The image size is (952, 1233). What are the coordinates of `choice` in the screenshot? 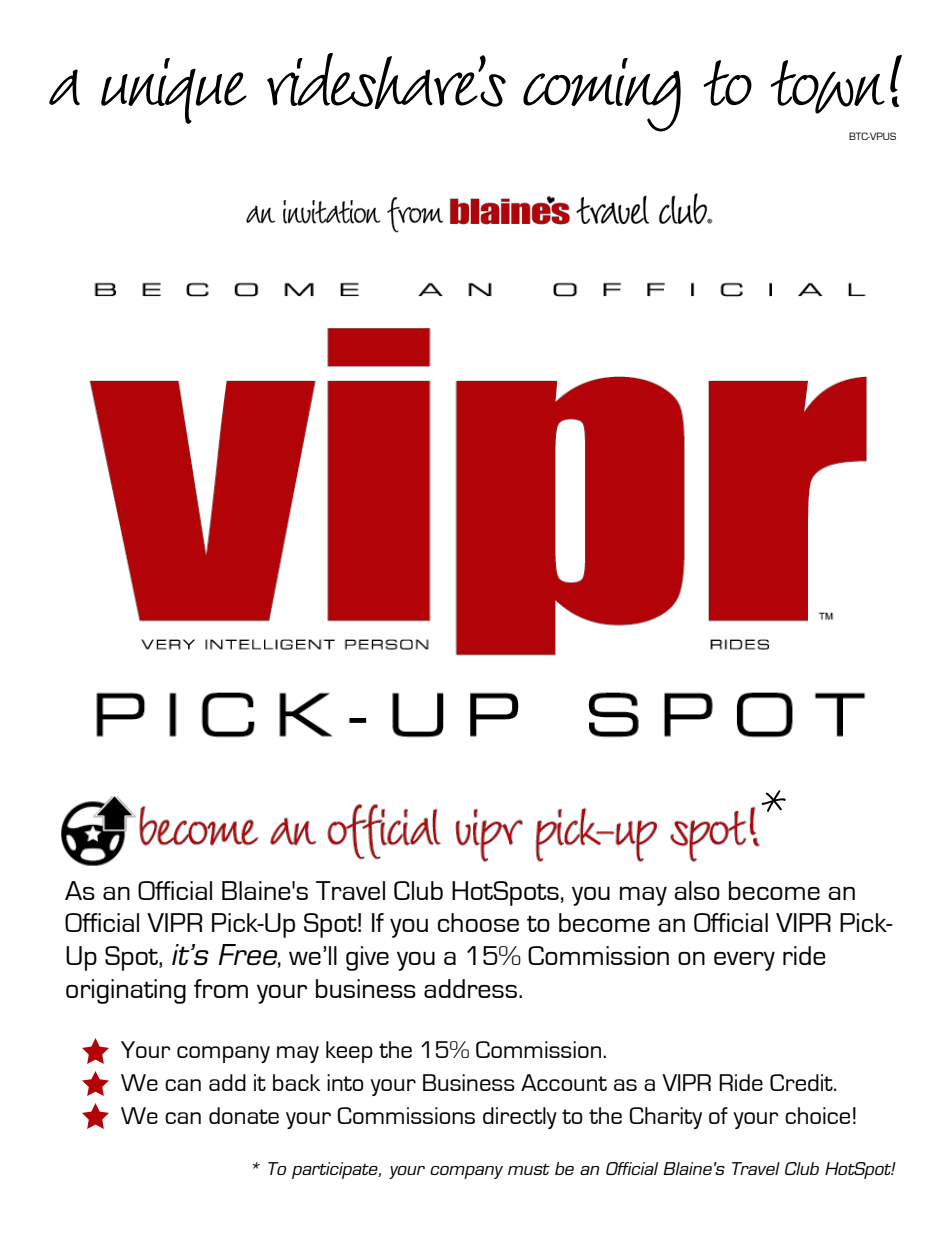 It's located at (817, 1115).
